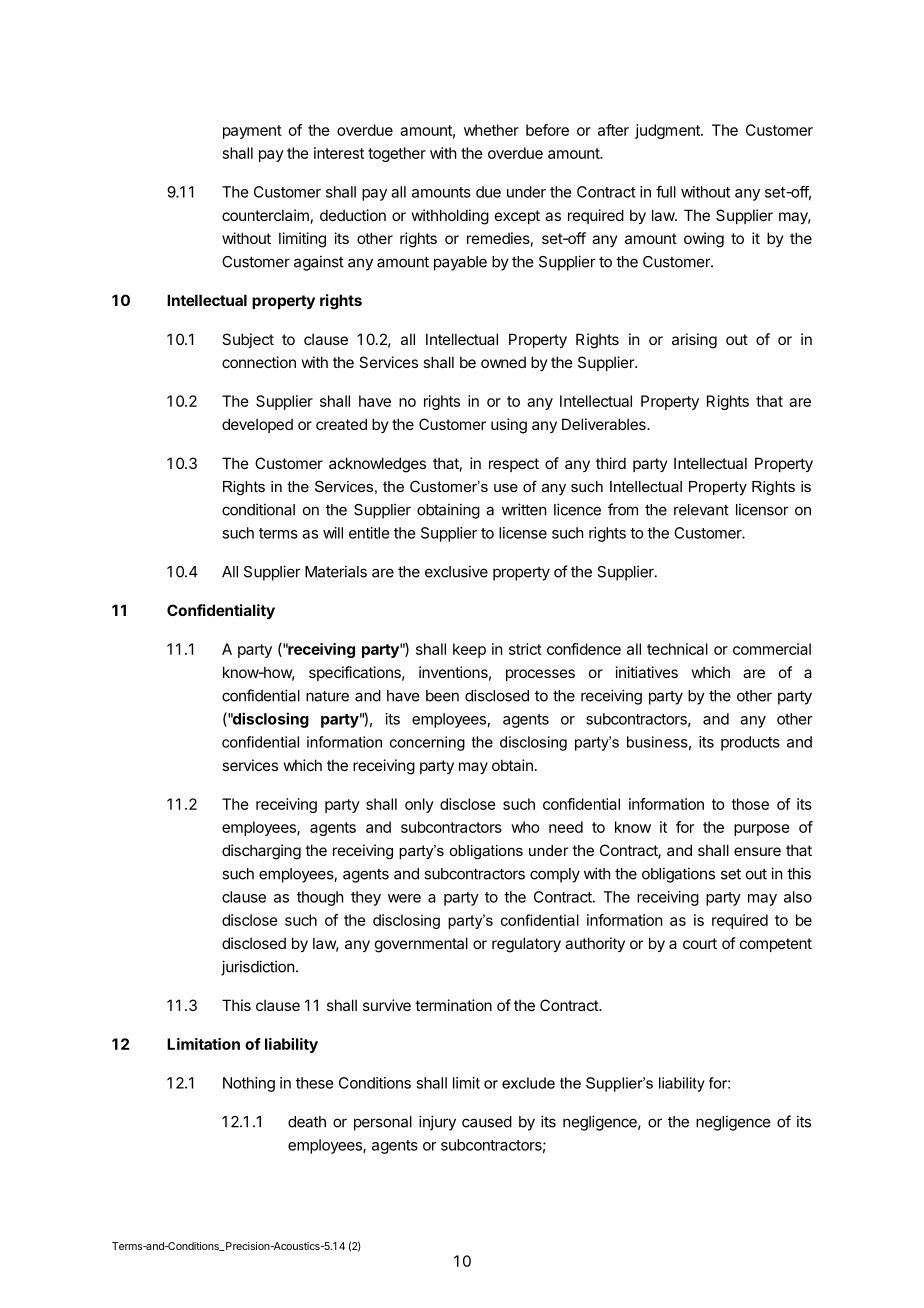 Image resolution: width=924 pixels, height=1308 pixels. Describe the element at coordinates (339, 153) in the document. I see `interest` at that location.
